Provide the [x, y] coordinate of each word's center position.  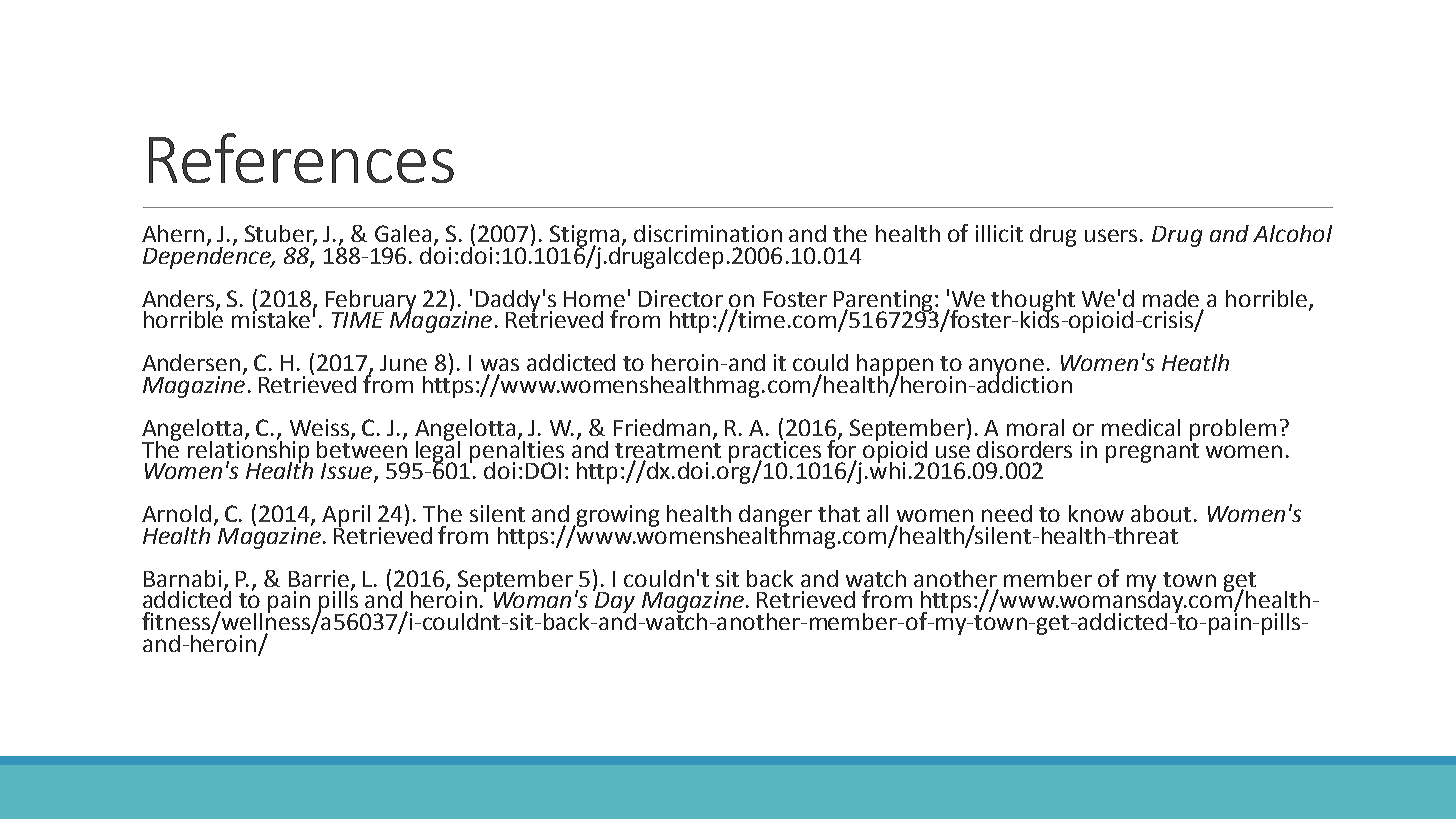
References [301, 158]
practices [775, 451]
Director [681, 298]
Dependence [208, 256]
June [403, 363]
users [1111, 235]
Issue [346, 471]
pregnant [1152, 451]
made [1171, 298]
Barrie [320, 579]
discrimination [708, 233]
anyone [1006, 368]
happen [895, 366]
